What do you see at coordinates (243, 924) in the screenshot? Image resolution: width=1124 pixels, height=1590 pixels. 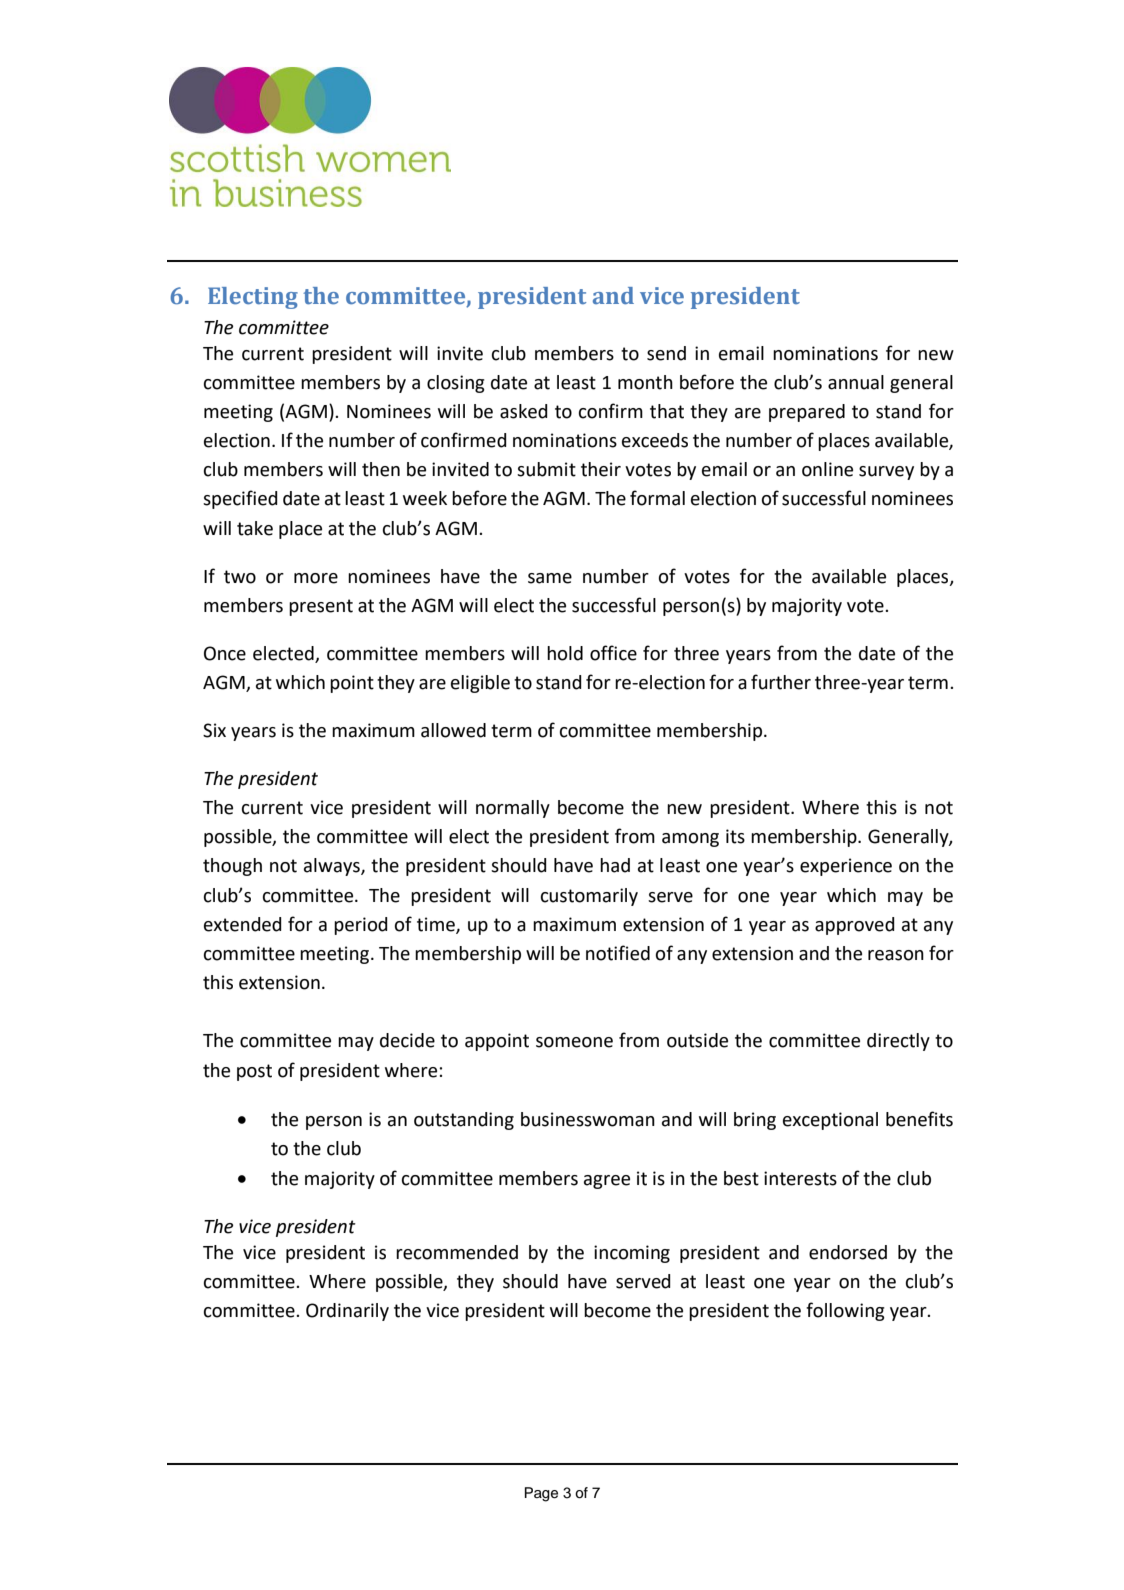 I see `extended` at bounding box center [243, 924].
